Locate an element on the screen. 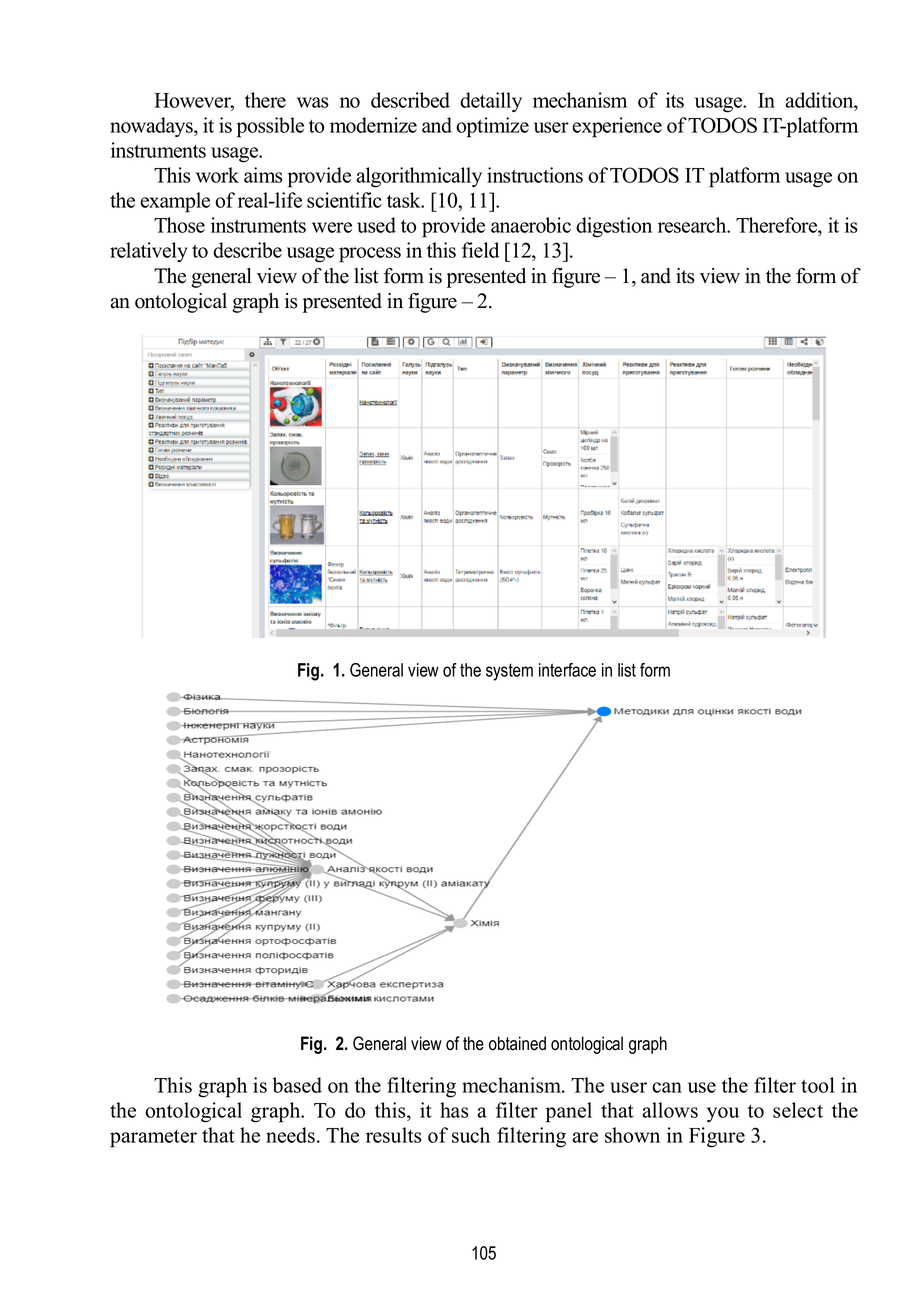 The width and height of the screenshot is (924, 1308). experience is located at coordinates (617, 127).
